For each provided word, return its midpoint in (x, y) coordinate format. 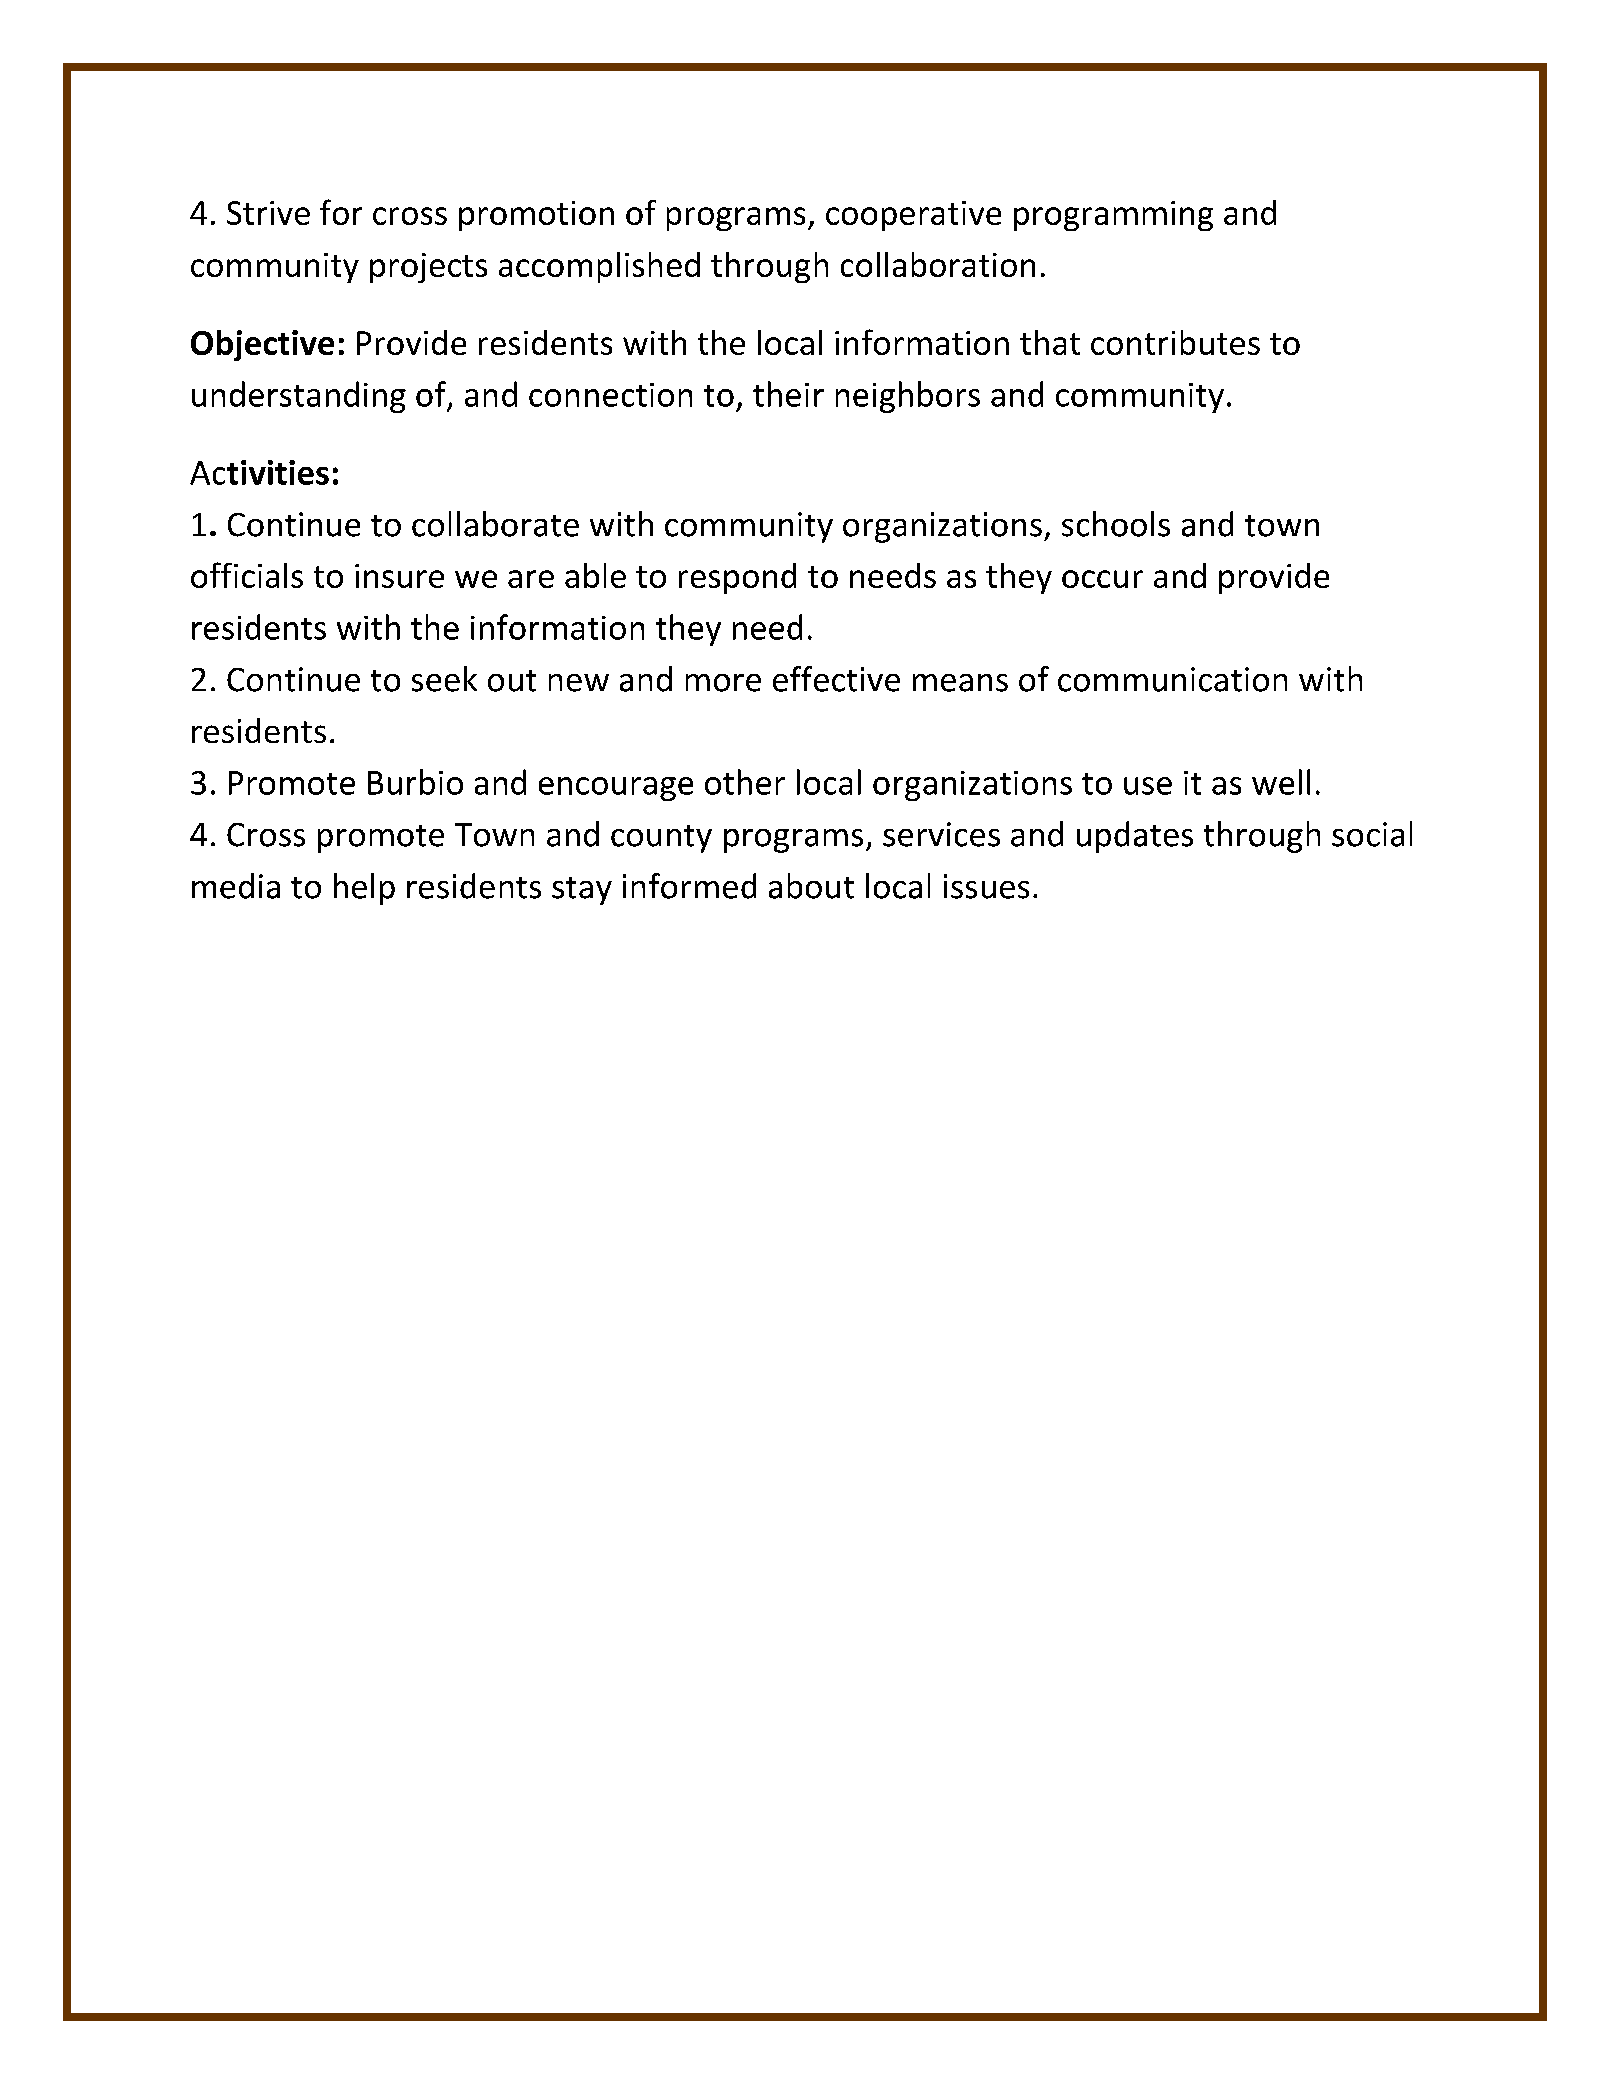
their (788, 394)
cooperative (913, 216)
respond (737, 578)
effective (836, 679)
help (364, 889)
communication (1172, 679)
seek (444, 679)
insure (399, 576)
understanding (299, 397)
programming (1113, 216)
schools (1116, 524)
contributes (1175, 342)
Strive (268, 213)
